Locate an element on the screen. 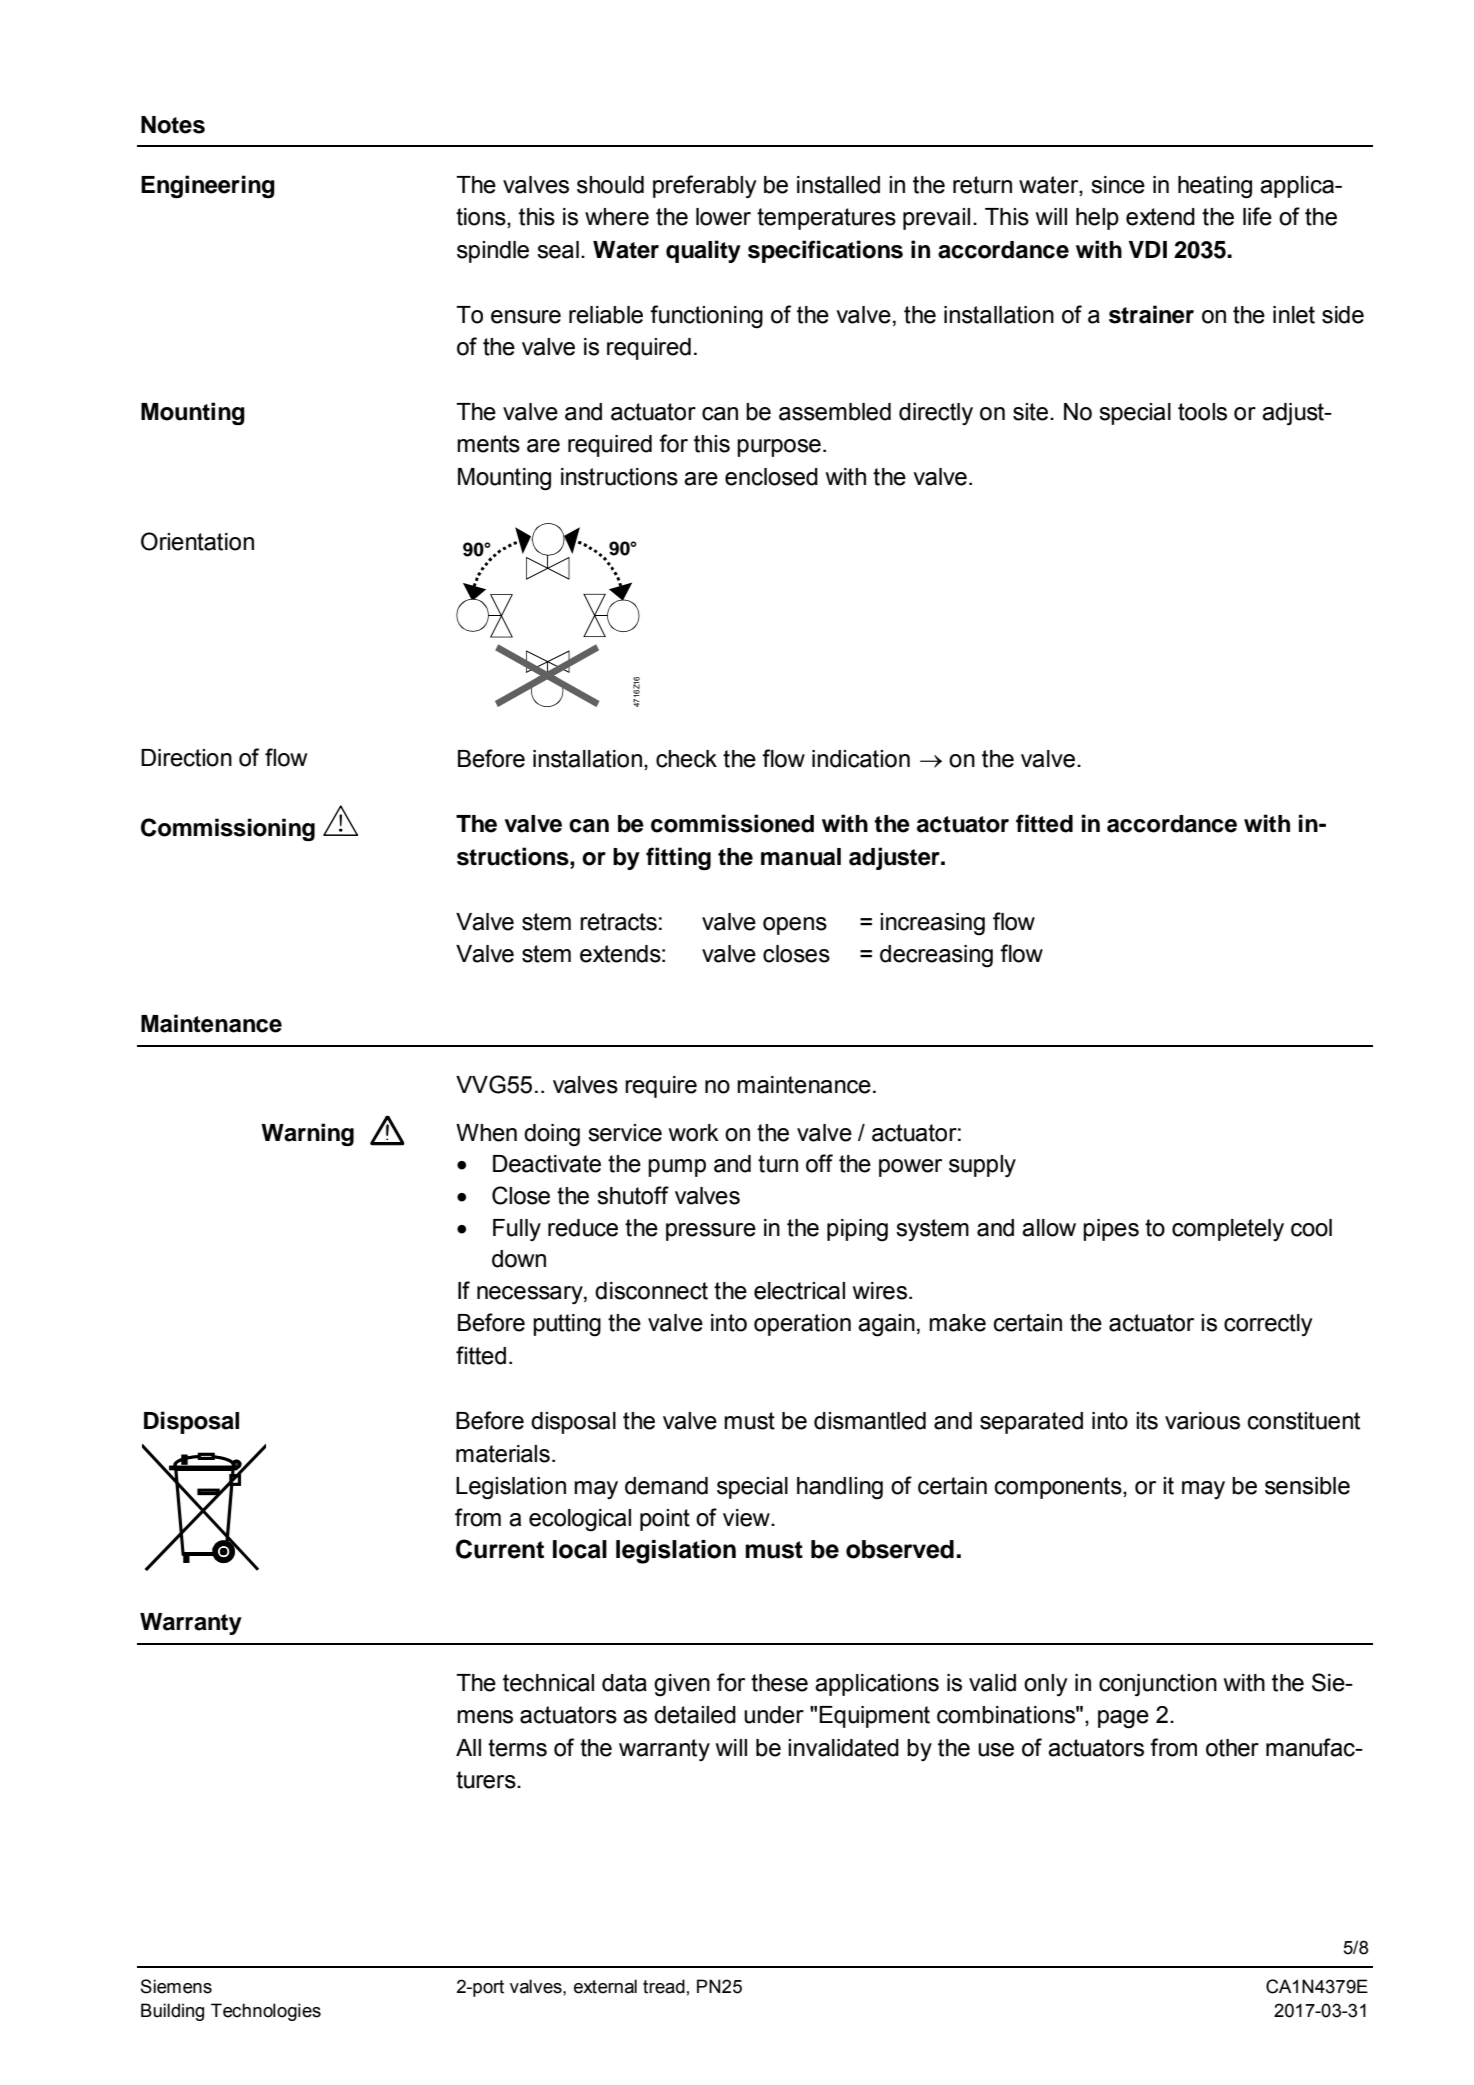 This screenshot has width=1474, height=2085. preferably is located at coordinates (704, 186).
